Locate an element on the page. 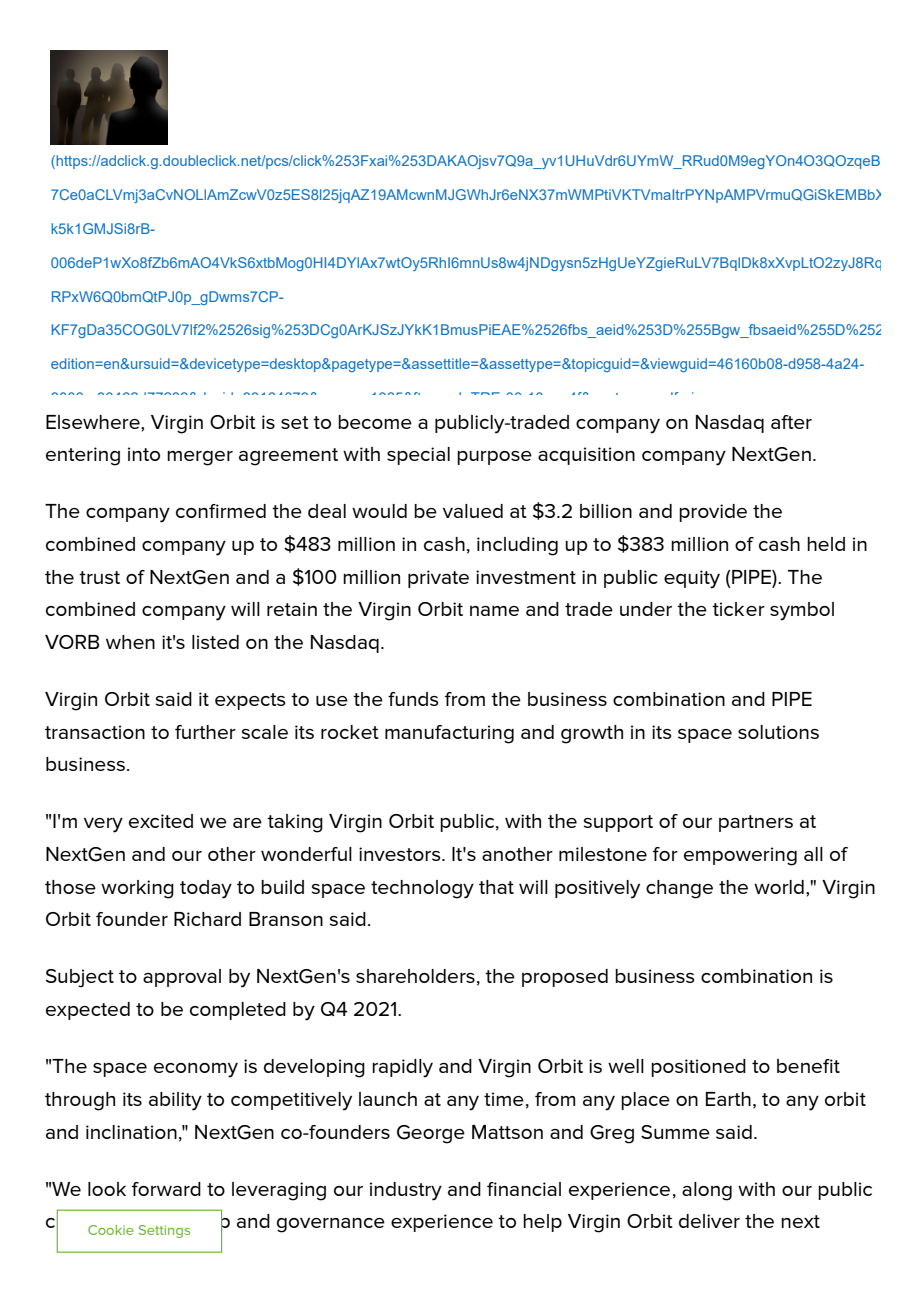 This page has width=924, height=1308. approval is located at coordinates (182, 978).
